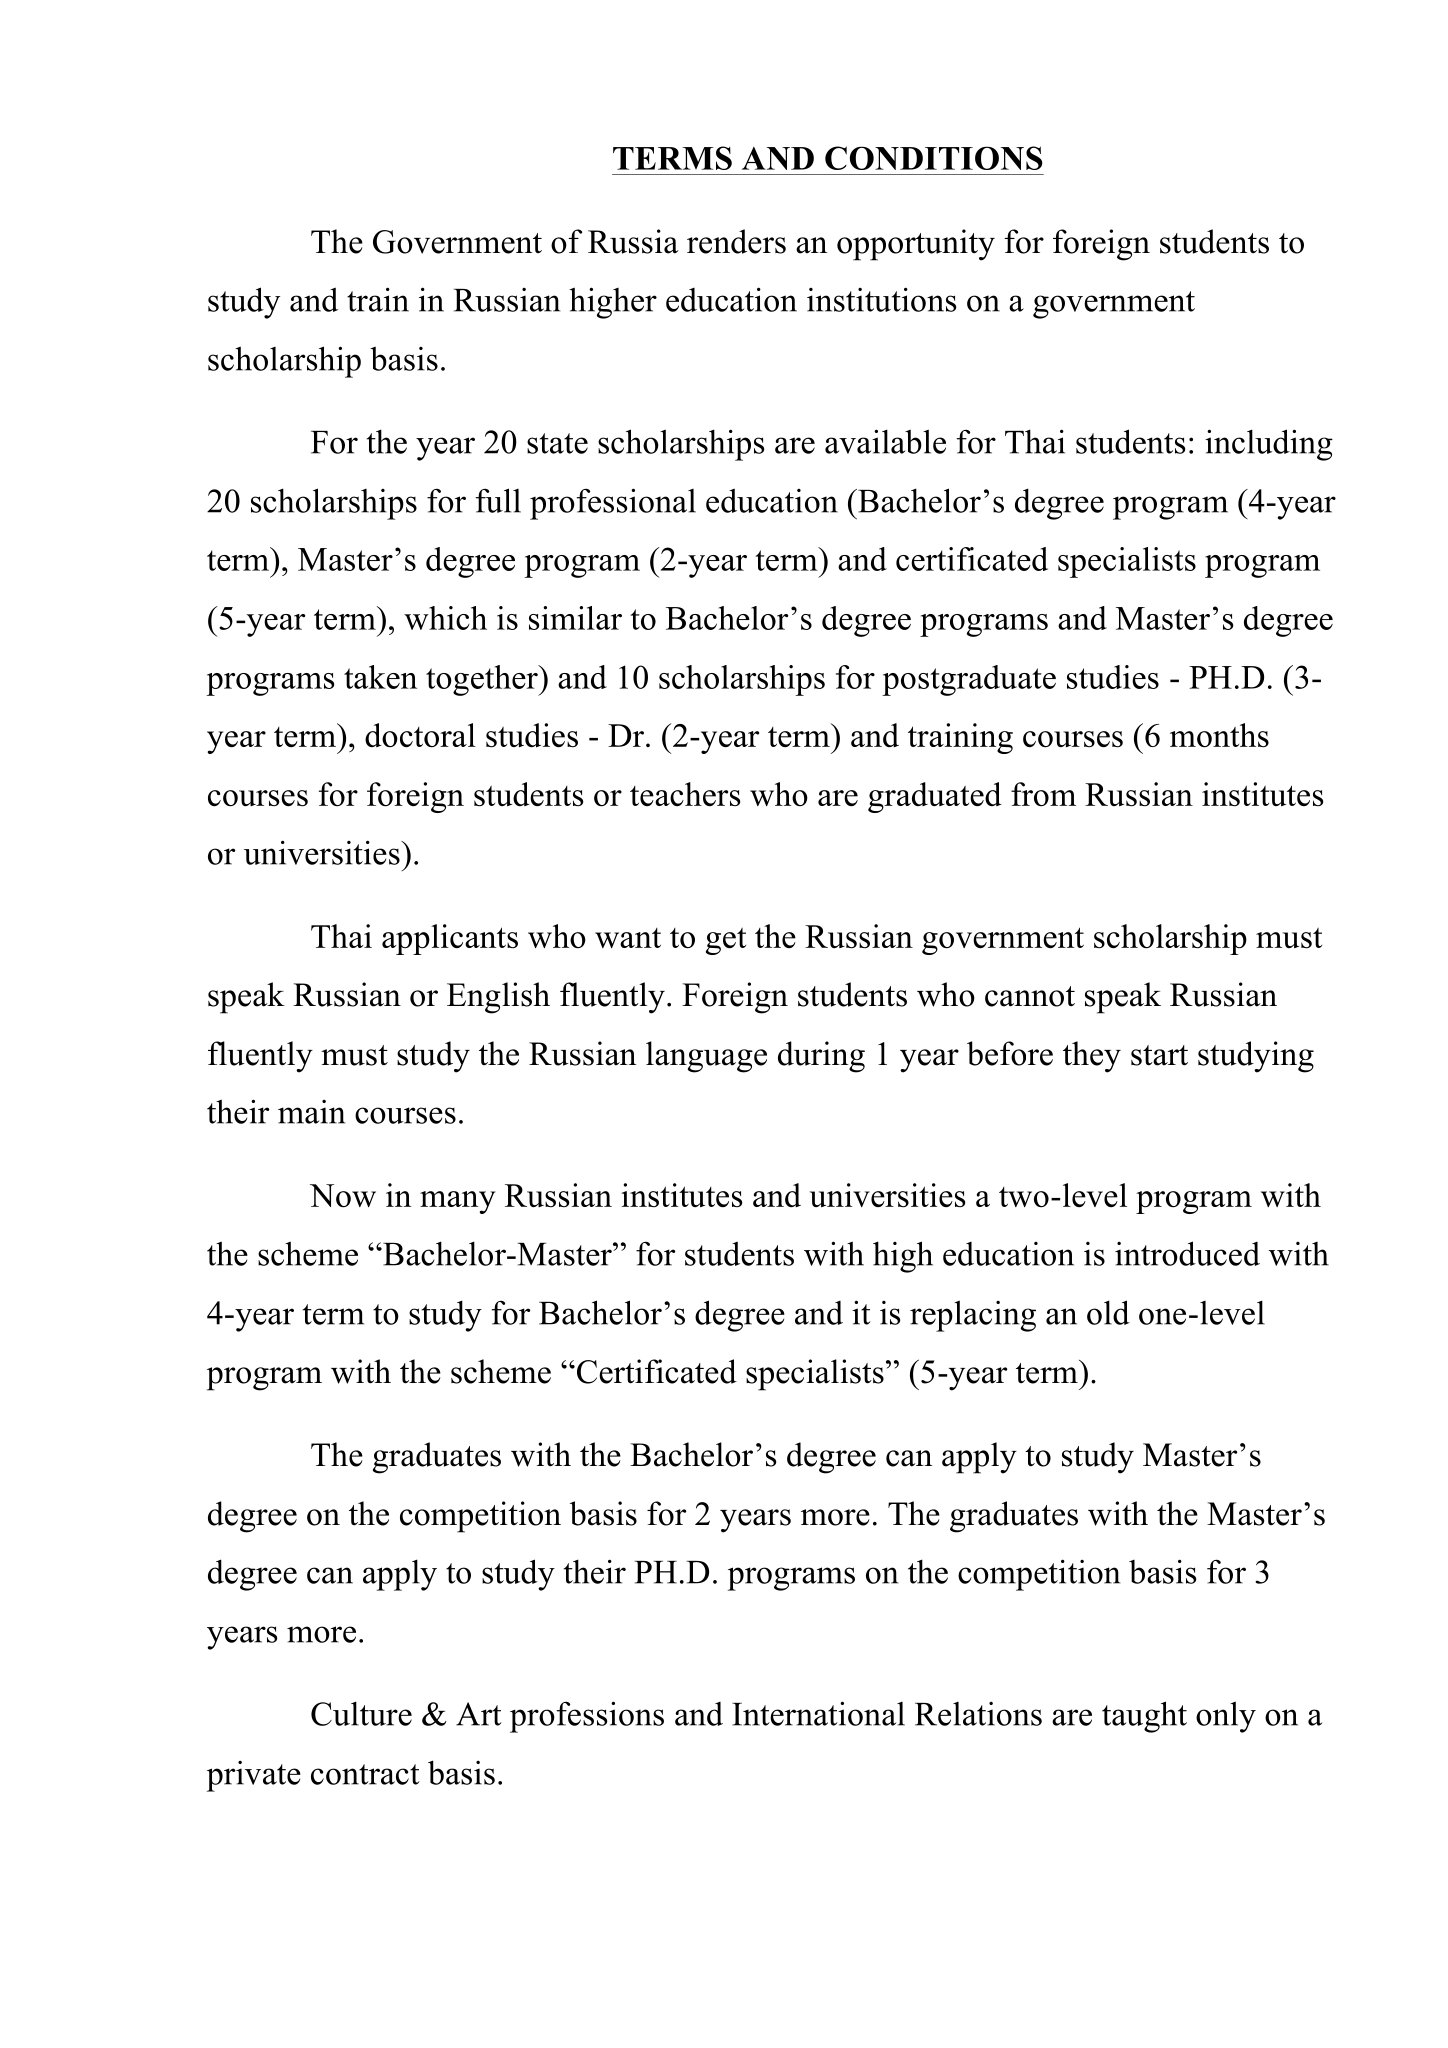  What do you see at coordinates (1108, 1312) in the page?
I see `old` at bounding box center [1108, 1312].
